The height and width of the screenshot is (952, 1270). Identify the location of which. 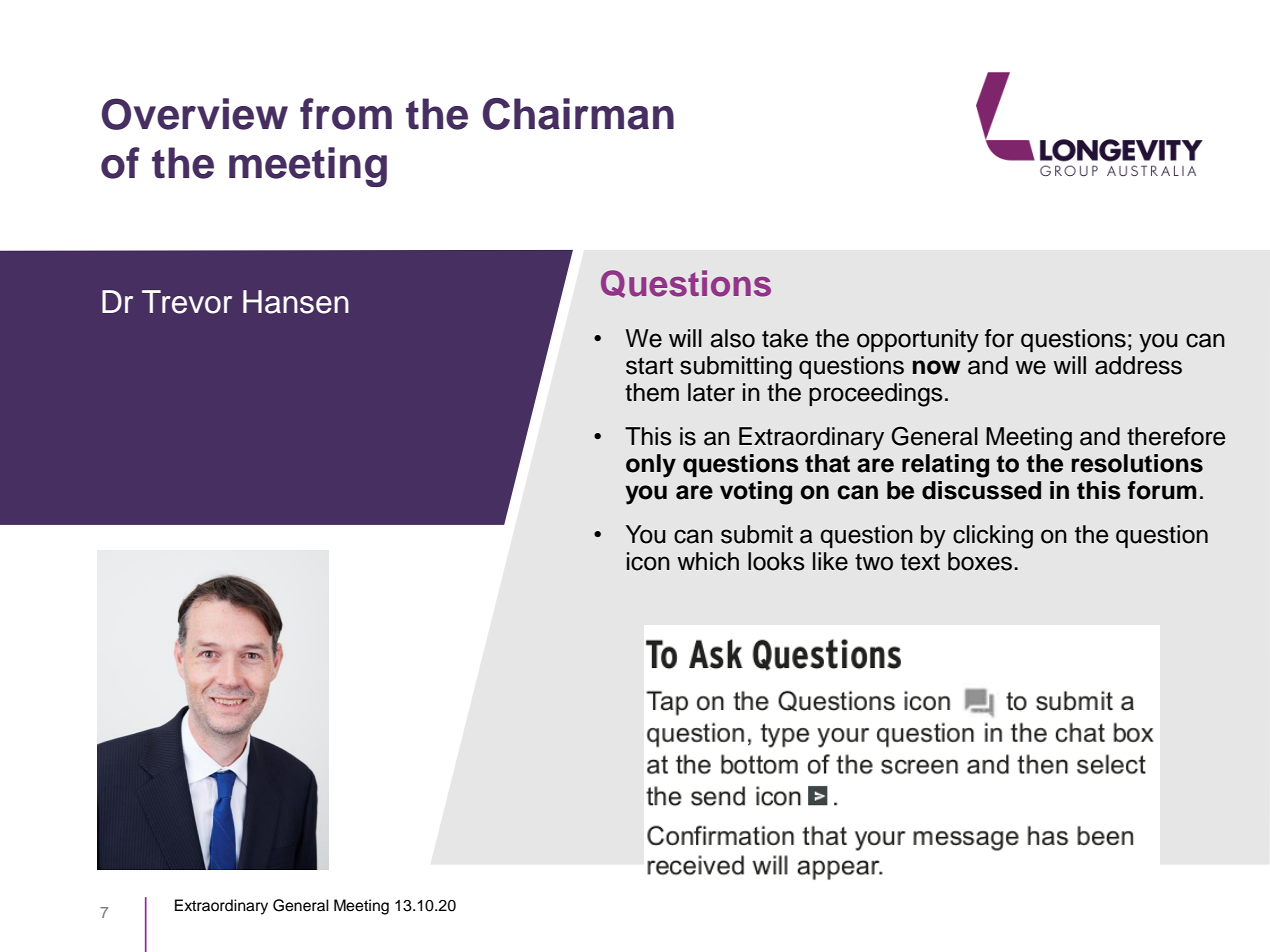
(708, 561).
